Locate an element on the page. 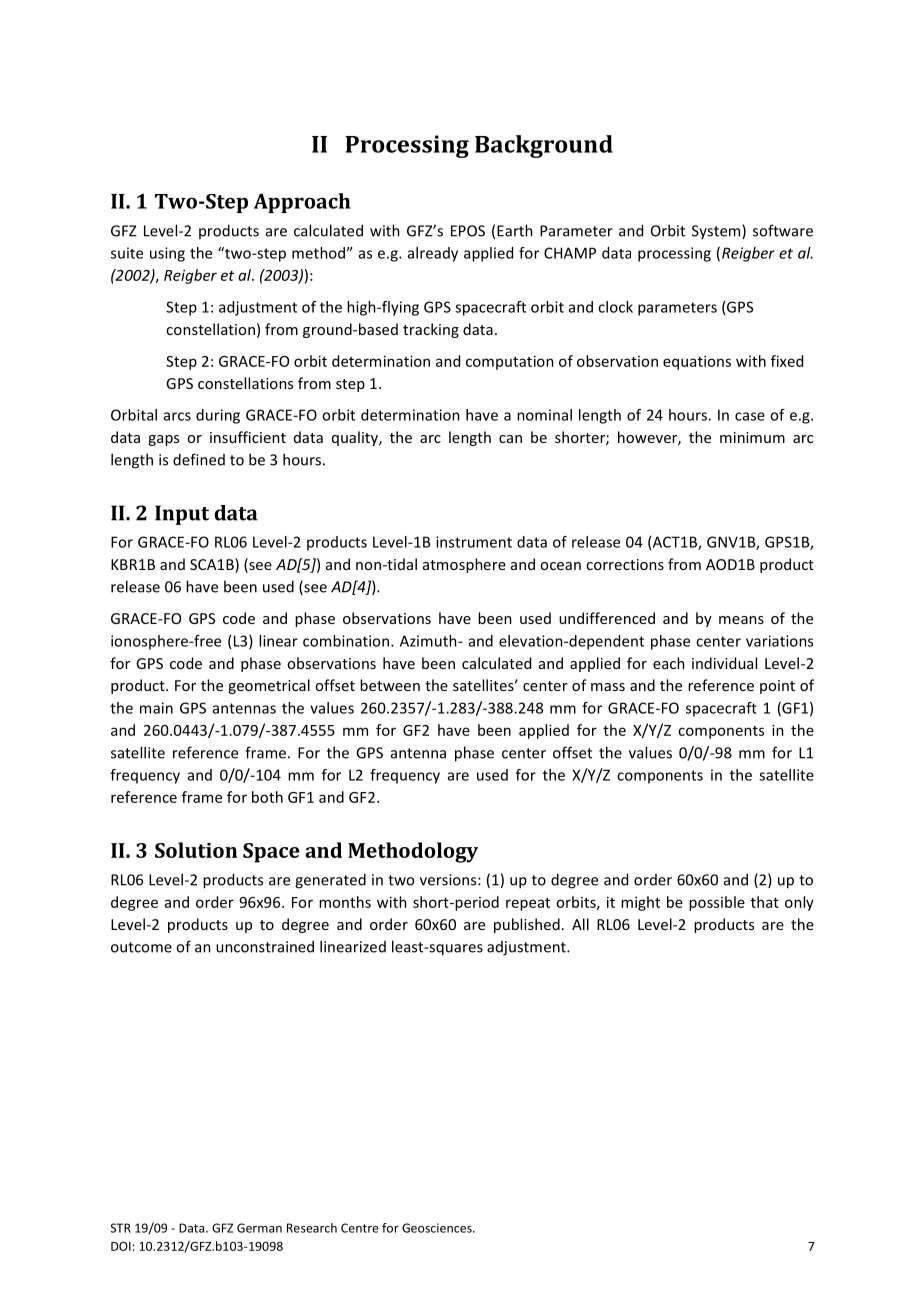 This image has height=1309, width=924. Geosciences is located at coordinates (438, 1228).
